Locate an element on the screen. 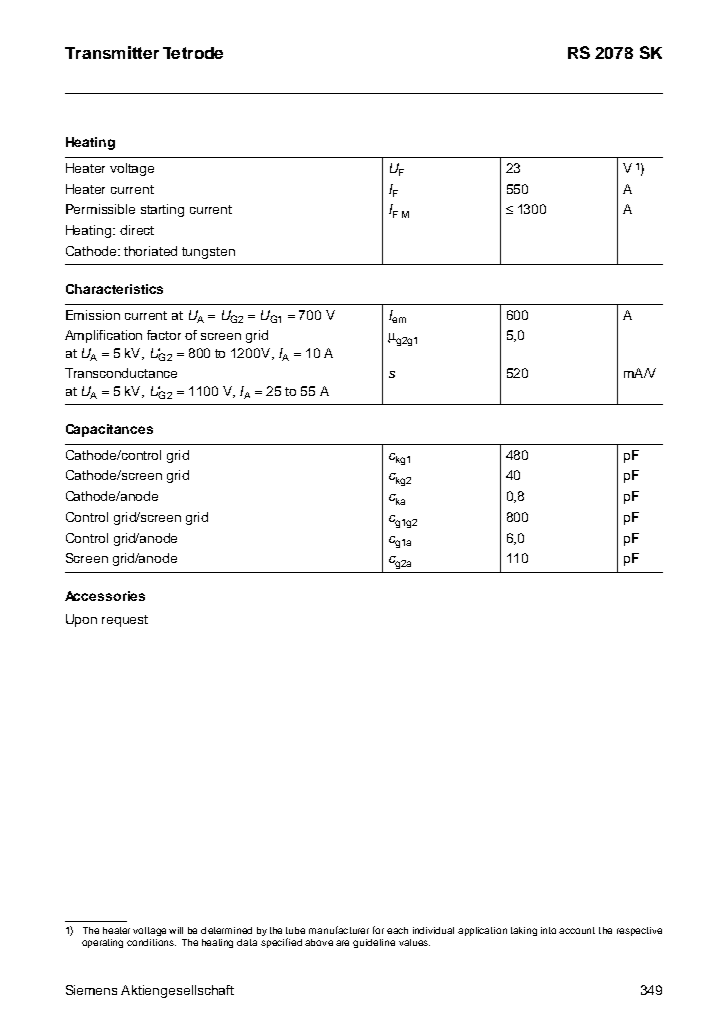 The image size is (726, 1030). factor is located at coordinates (164, 335).
